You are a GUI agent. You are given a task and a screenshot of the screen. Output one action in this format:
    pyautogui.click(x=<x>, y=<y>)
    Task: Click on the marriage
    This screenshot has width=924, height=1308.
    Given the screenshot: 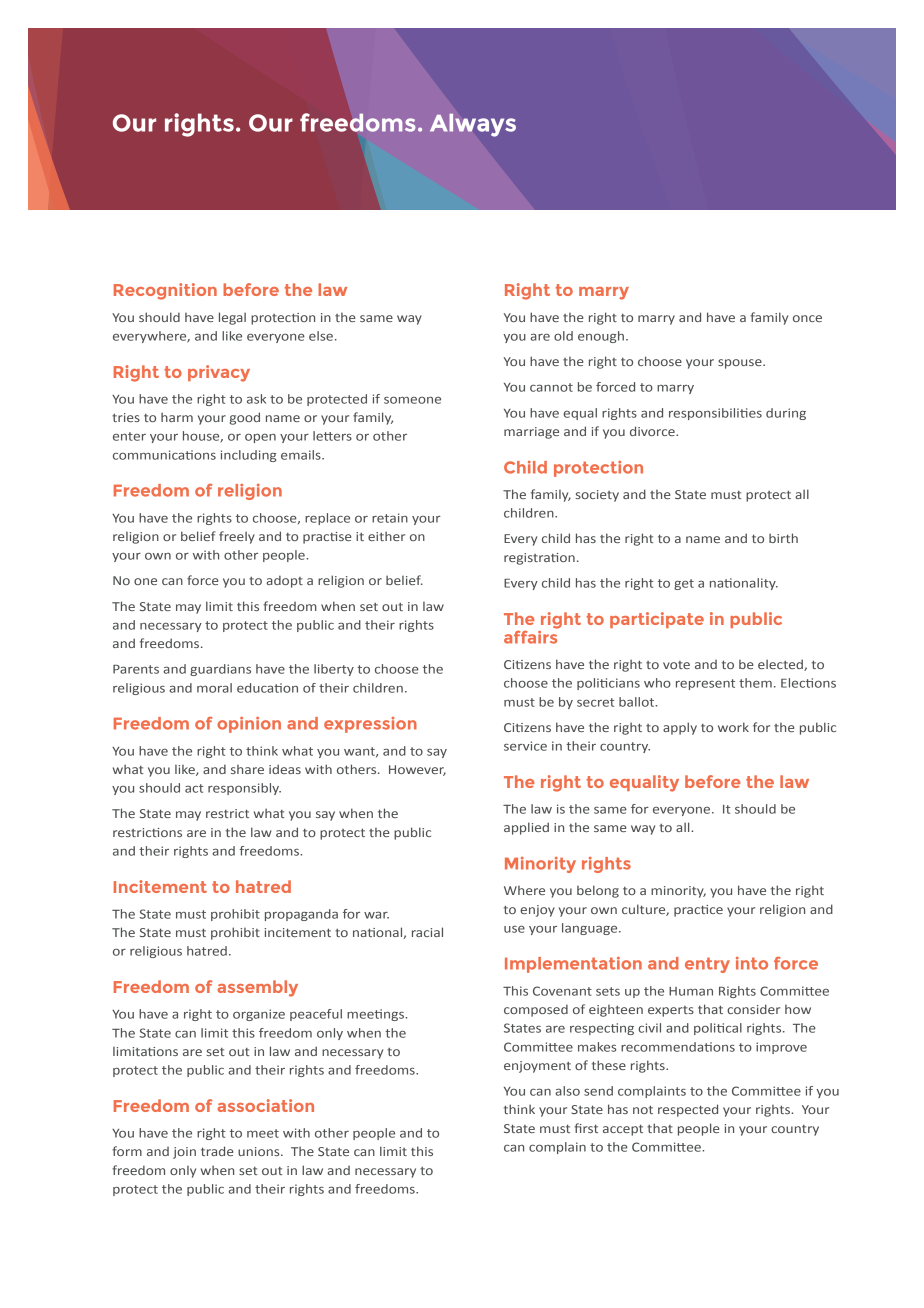 What is the action you would take?
    pyautogui.click(x=531, y=433)
